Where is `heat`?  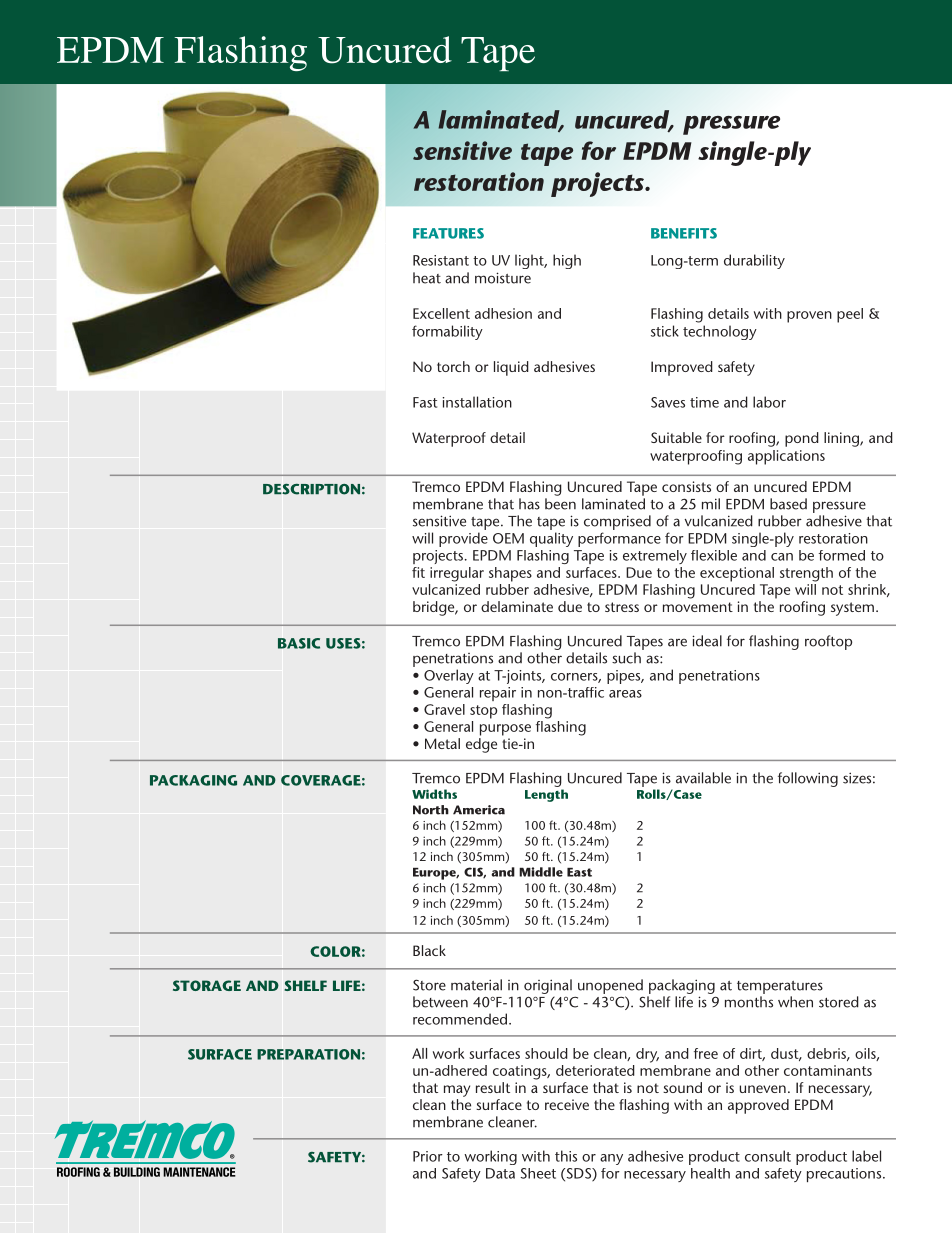 heat is located at coordinates (427, 278).
